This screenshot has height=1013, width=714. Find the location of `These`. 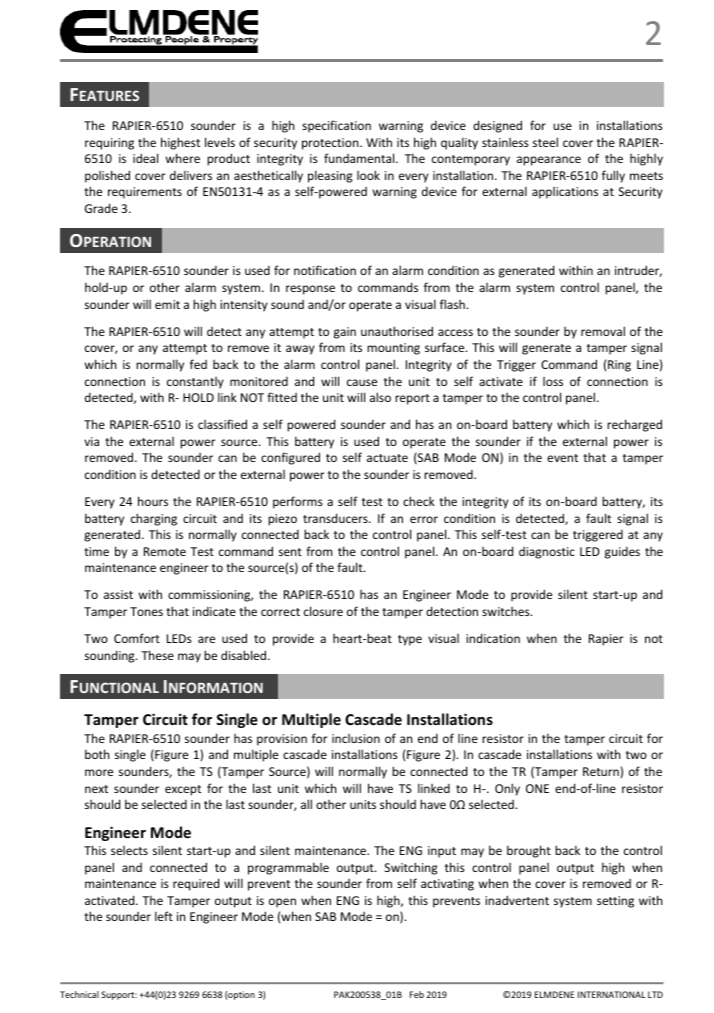

These is located at coordinates (157, 655).
